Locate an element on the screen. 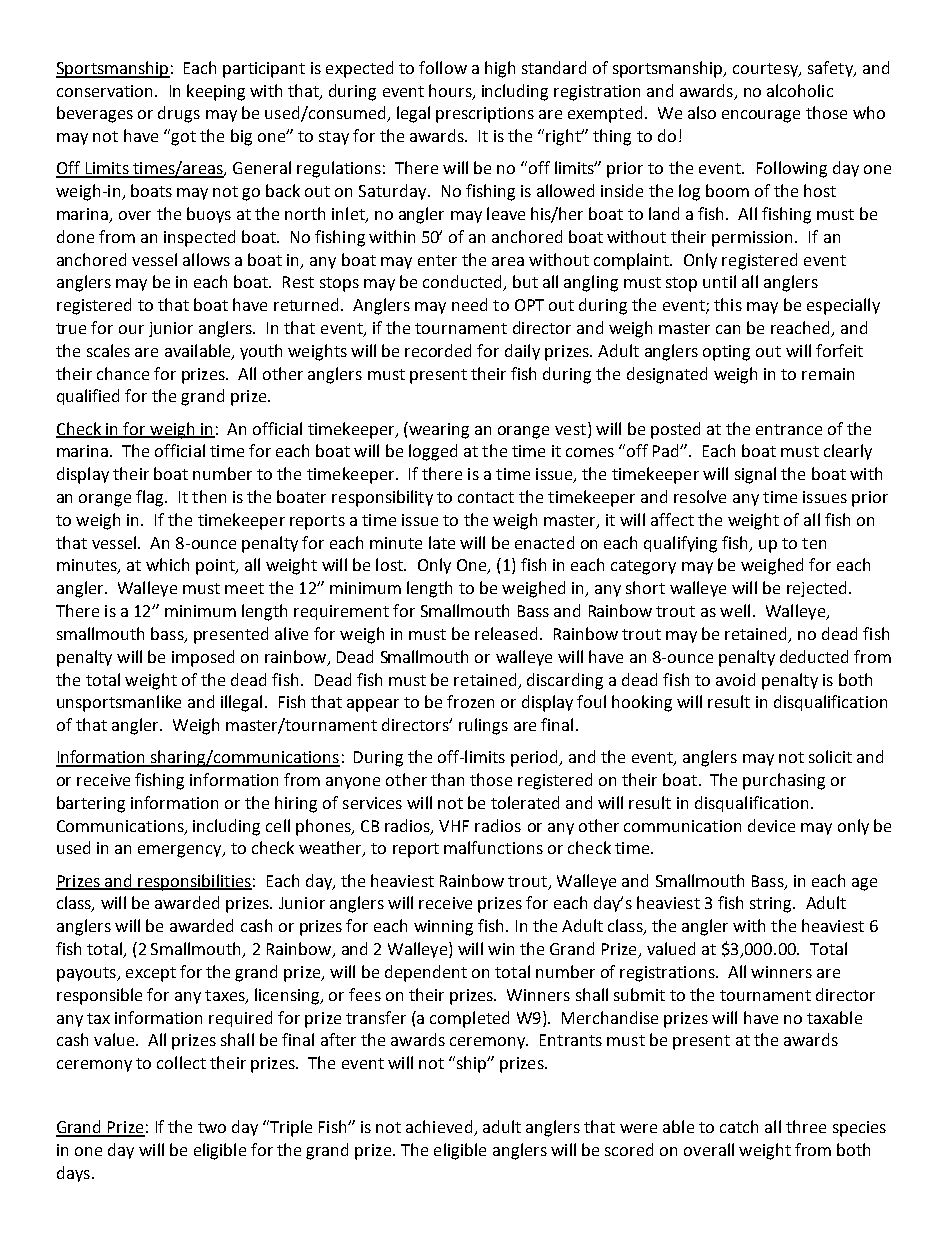  achieved is located at coordinates (439, 1126).
